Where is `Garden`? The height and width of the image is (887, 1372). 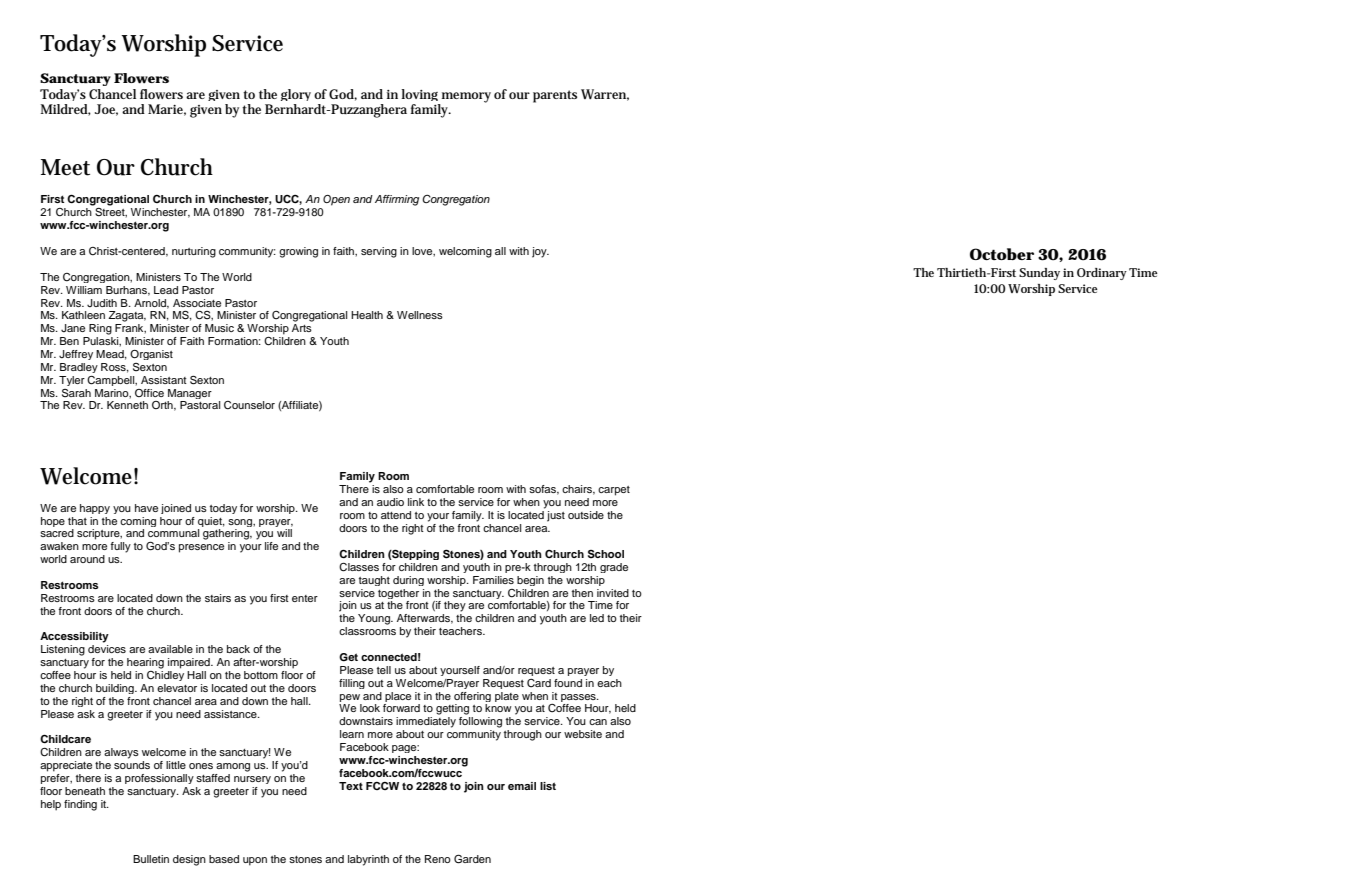 Garden is located at coordinates (472, 859).
